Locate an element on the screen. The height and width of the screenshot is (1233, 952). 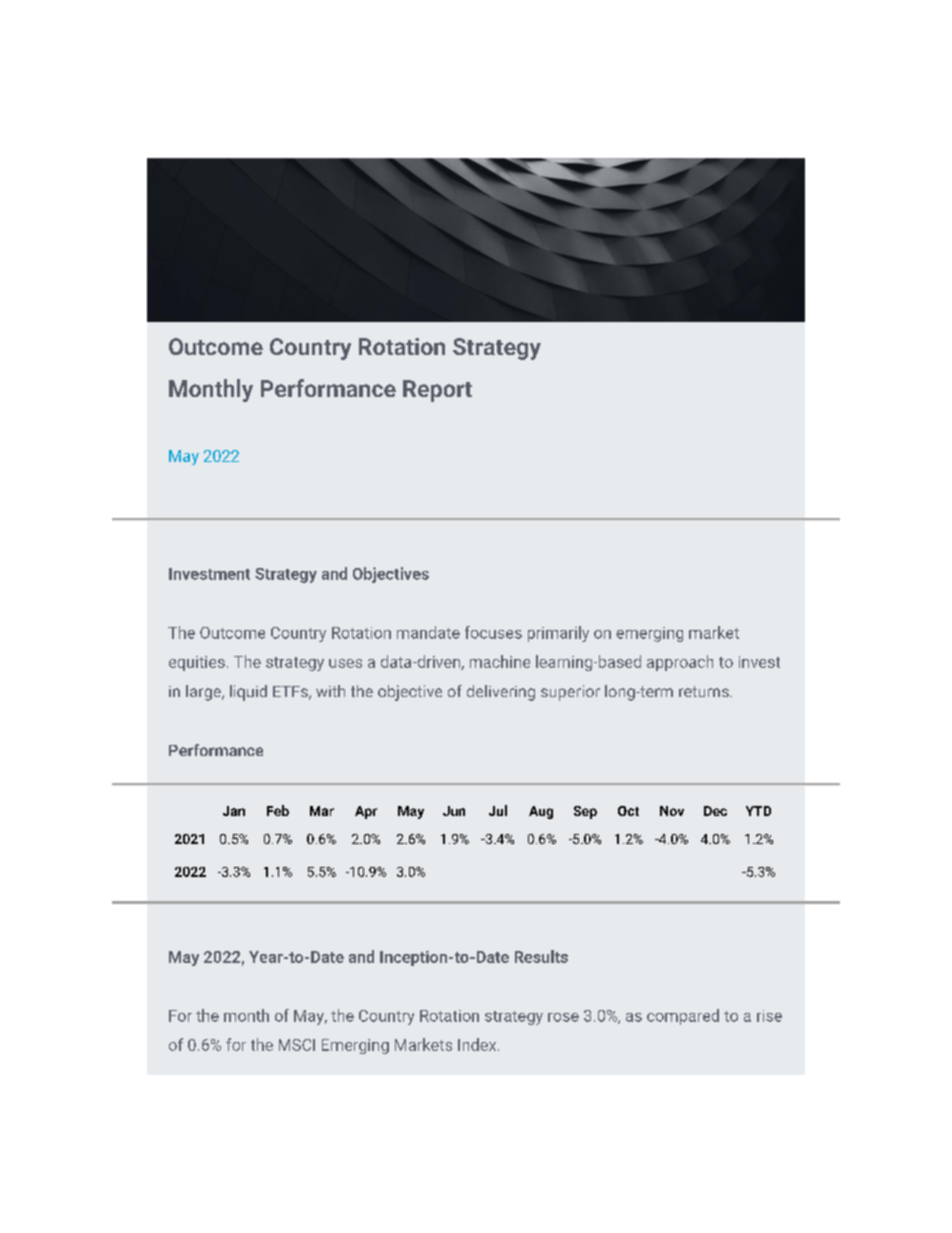
rose is located at coordinates (563, 1017).
